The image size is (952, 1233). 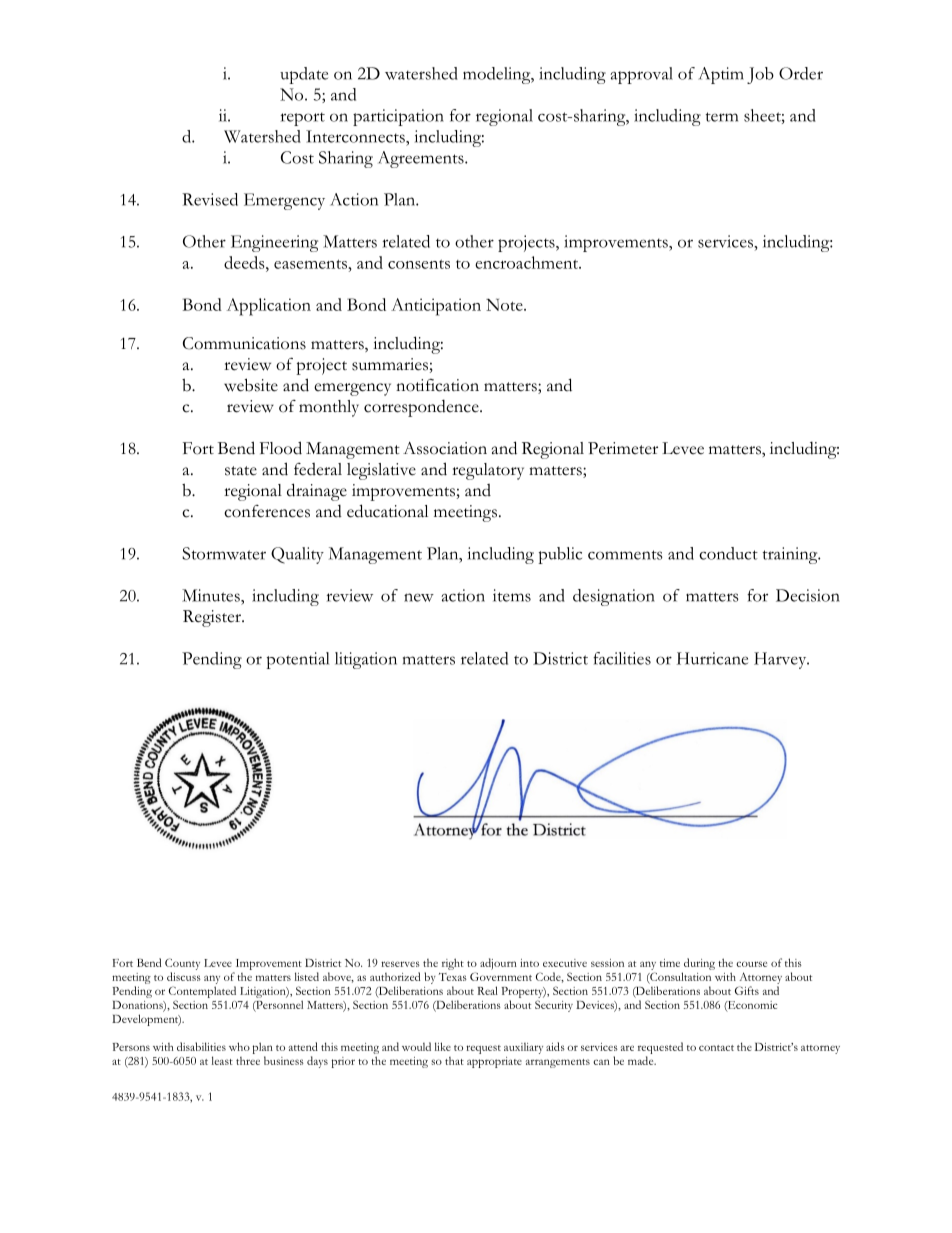 I want to click on term, so click(x=722, y=117).
